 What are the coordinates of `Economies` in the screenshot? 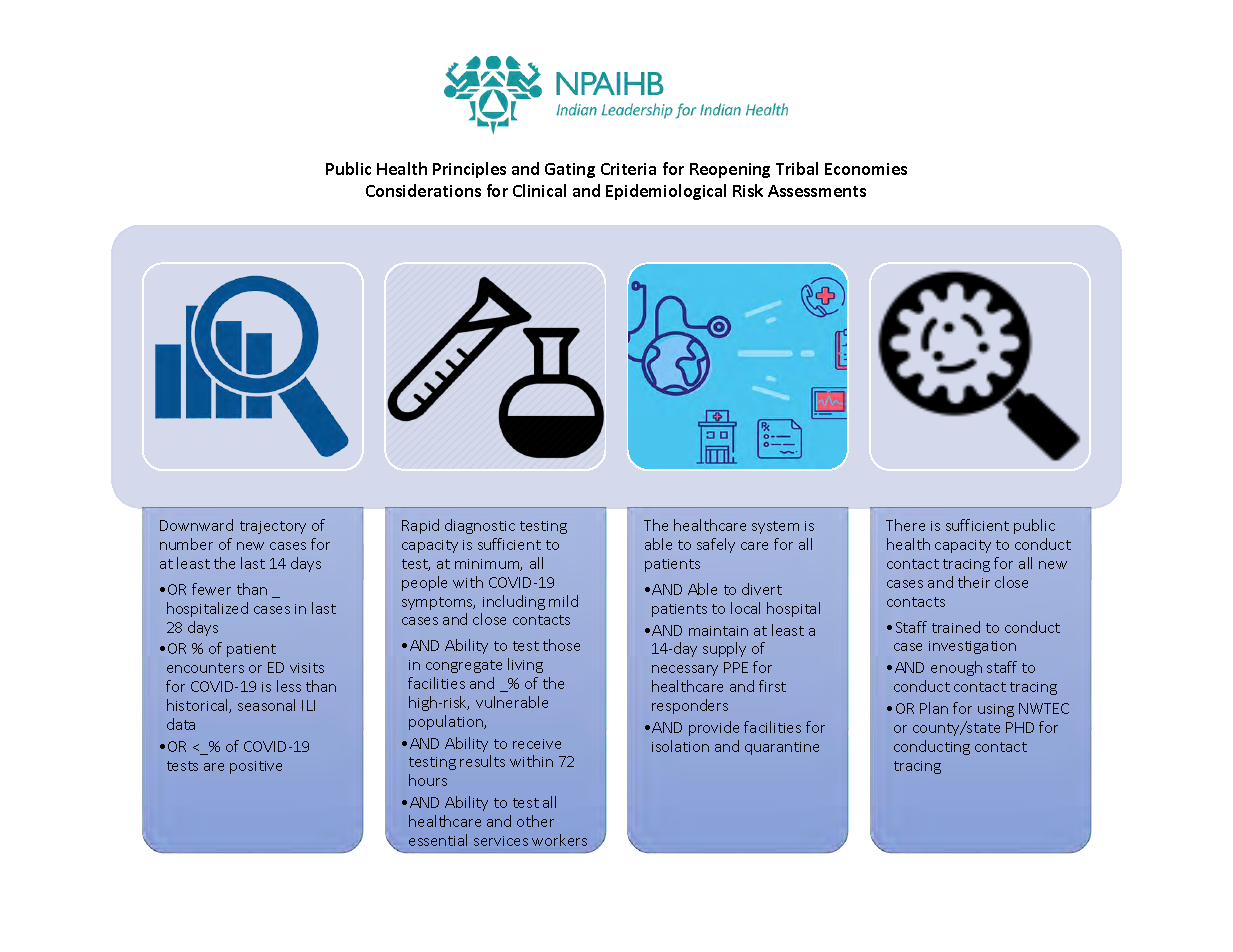 It's located at (866, 169).
